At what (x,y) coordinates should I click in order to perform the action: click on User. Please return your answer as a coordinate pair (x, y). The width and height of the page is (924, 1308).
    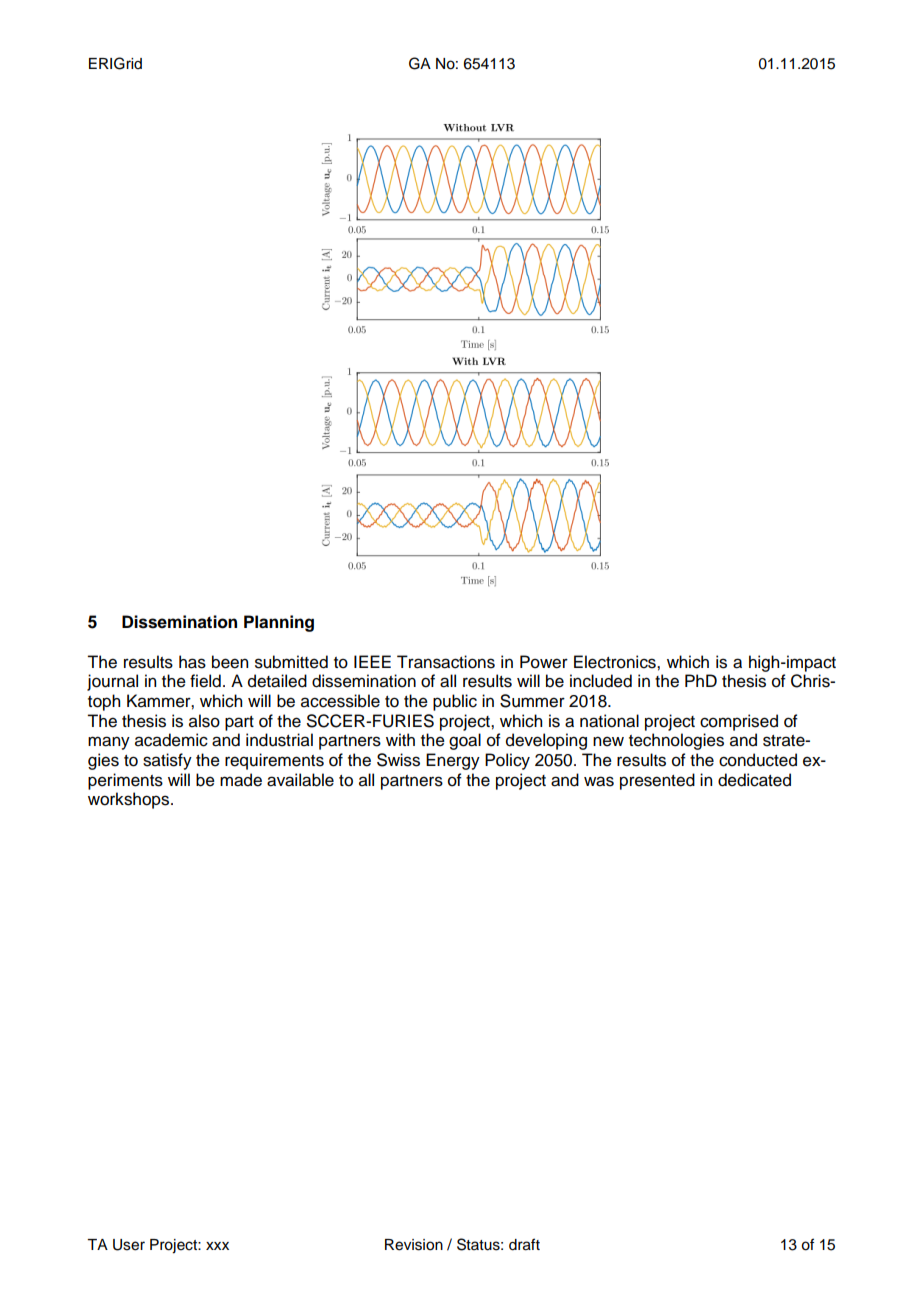
    Looking at the image, I should click on (129, 1245).
